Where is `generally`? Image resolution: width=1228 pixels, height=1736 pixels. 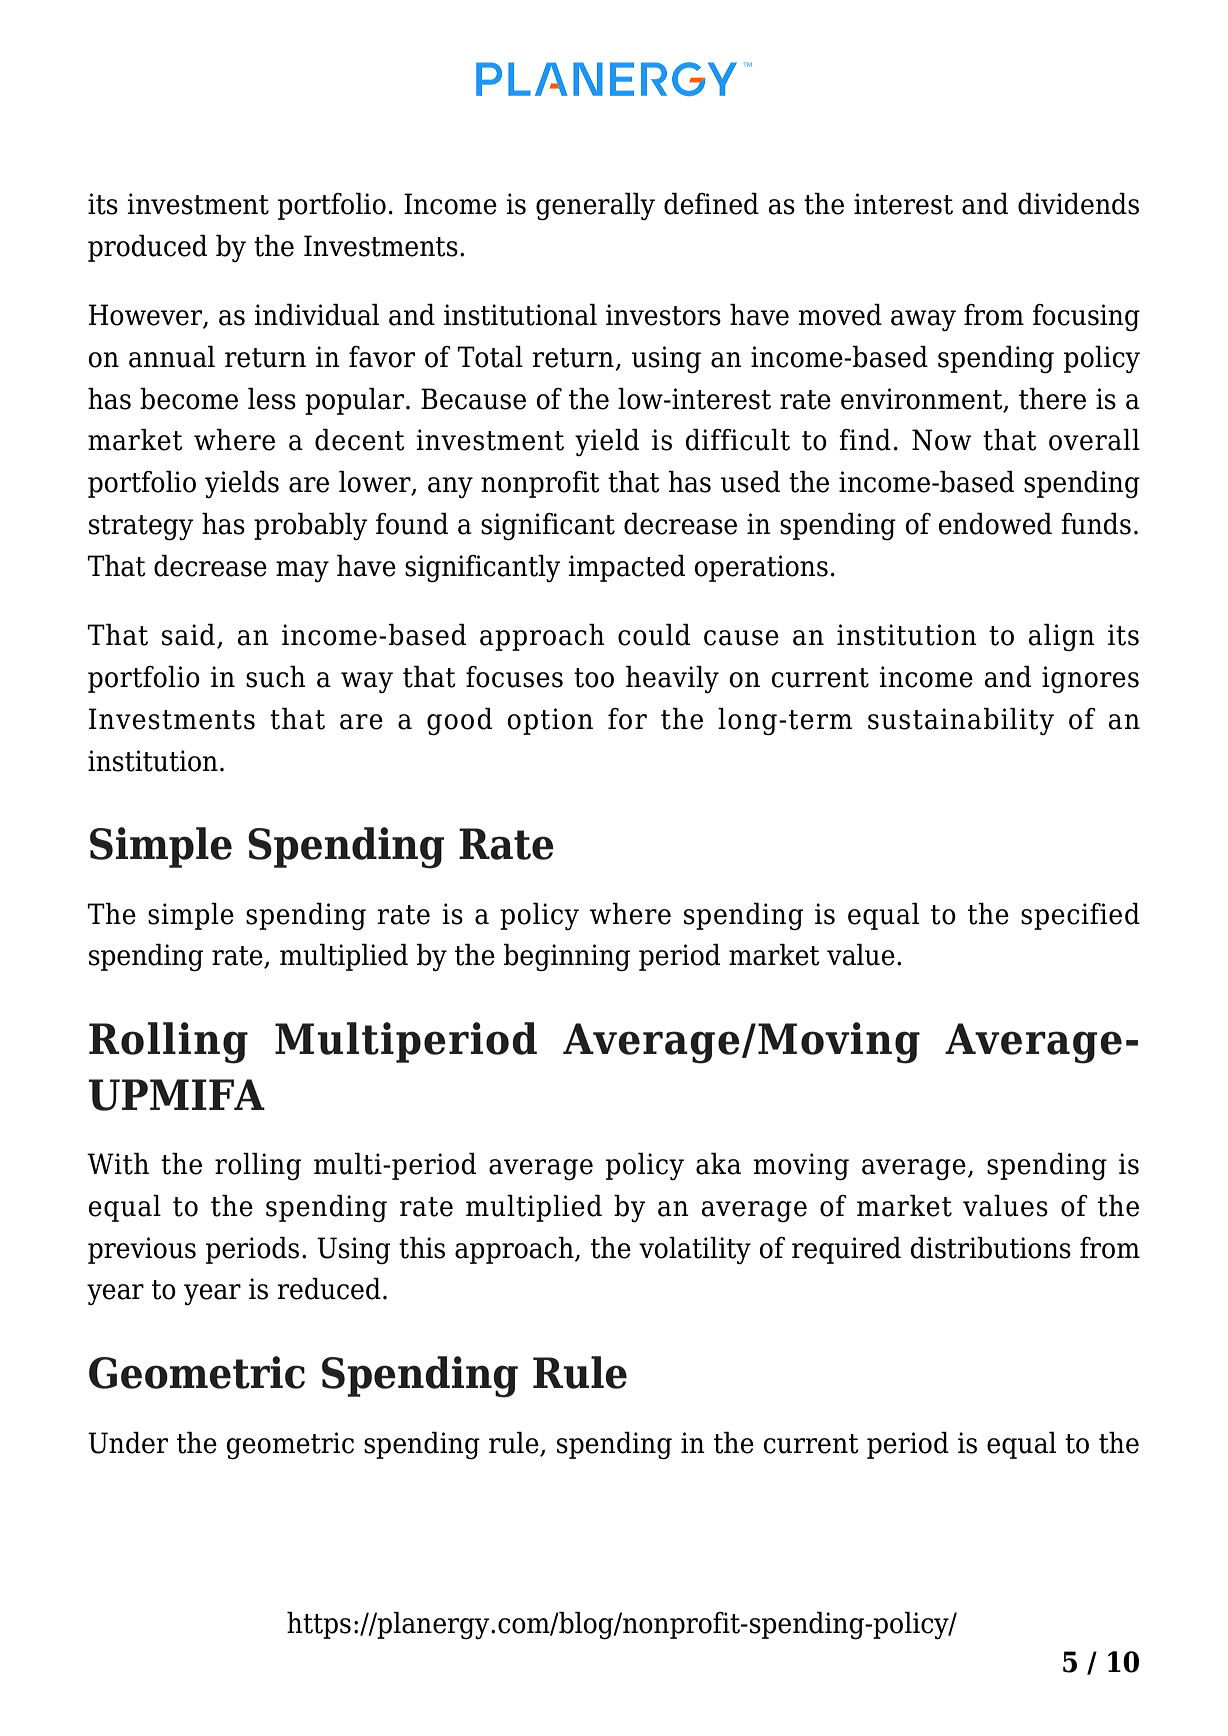 generally is located at coordinates (595, 207).
